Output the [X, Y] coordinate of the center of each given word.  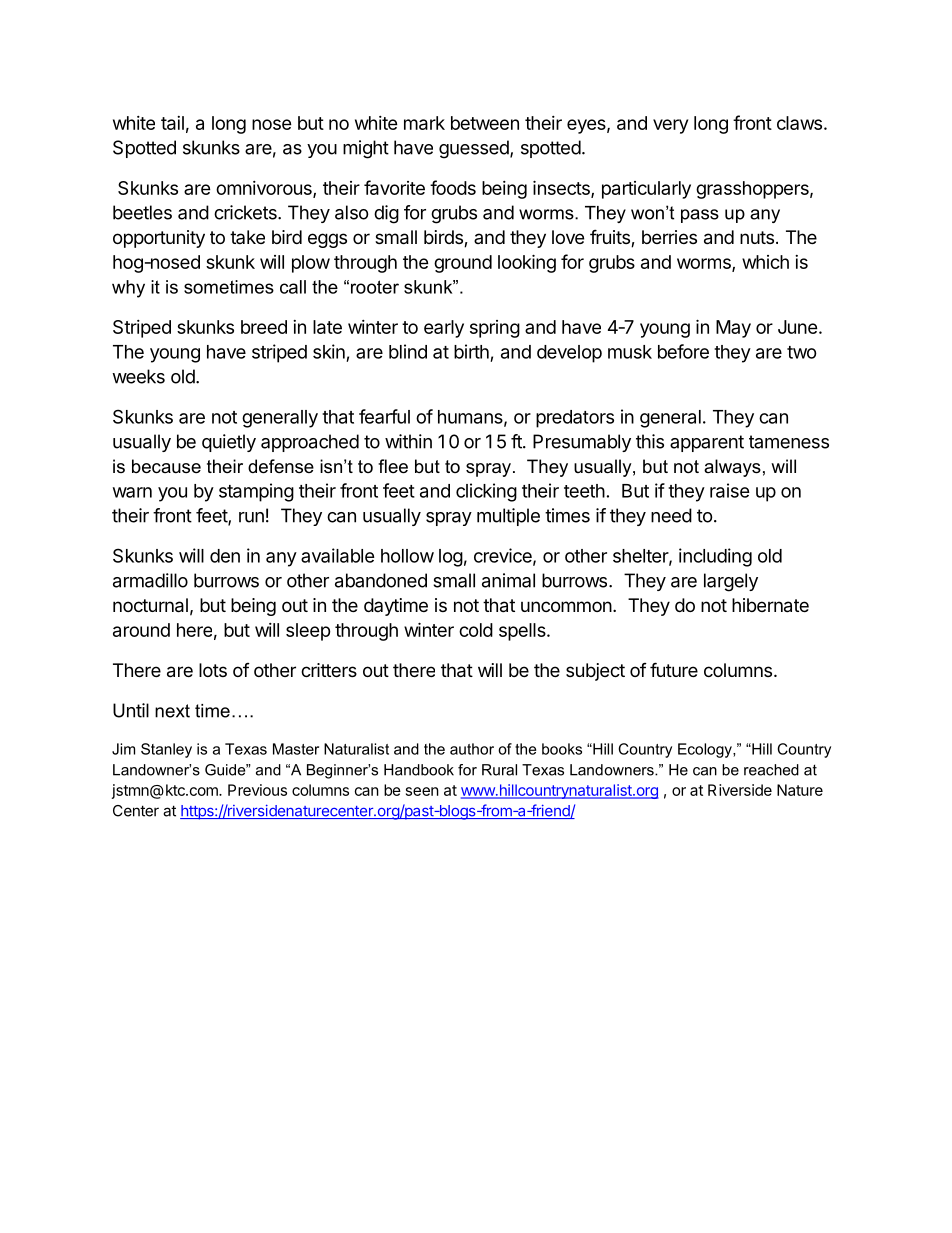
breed [264, 327]
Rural [499, 770]
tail [172, 123]
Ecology [706, 750]
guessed [475, 149]
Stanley [166, 750]
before [683, 351]
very [670, 126]
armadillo [150, 580]
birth [471, 351]
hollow [407, 556]
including [715, 557]
